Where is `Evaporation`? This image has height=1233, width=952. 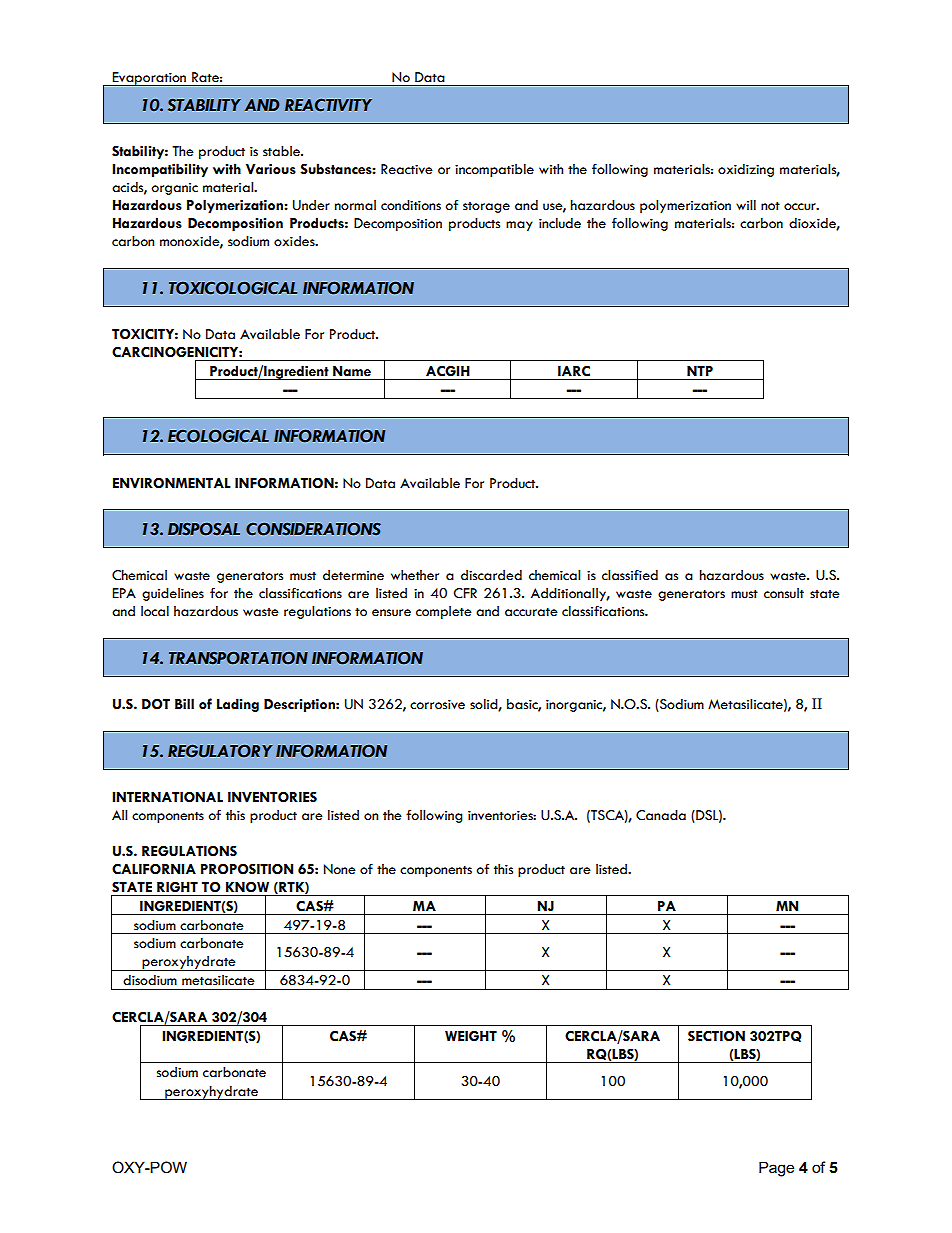 Evaporation is located at coordinates (149, 79).
